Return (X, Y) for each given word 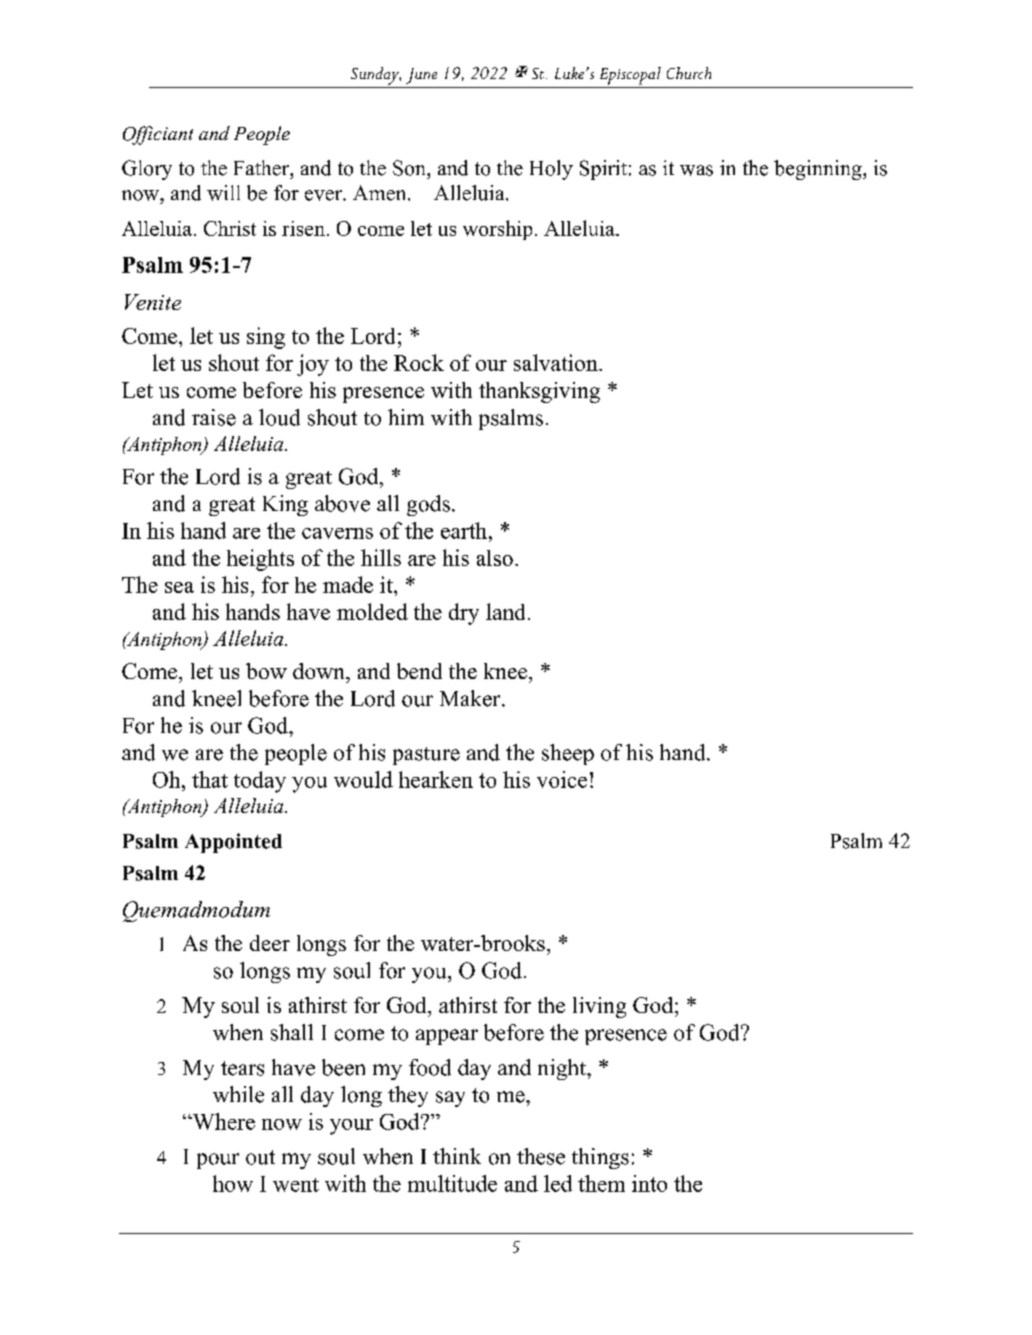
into (649, 1183)
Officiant (158, 135)
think (457, 1156)
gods (428, 505)
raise (214, 417)
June (421, 76)
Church (689, 73)
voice (562, 779)
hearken (436, 779)
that (210, 779)
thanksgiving (539, 392)
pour (218, 1161)
